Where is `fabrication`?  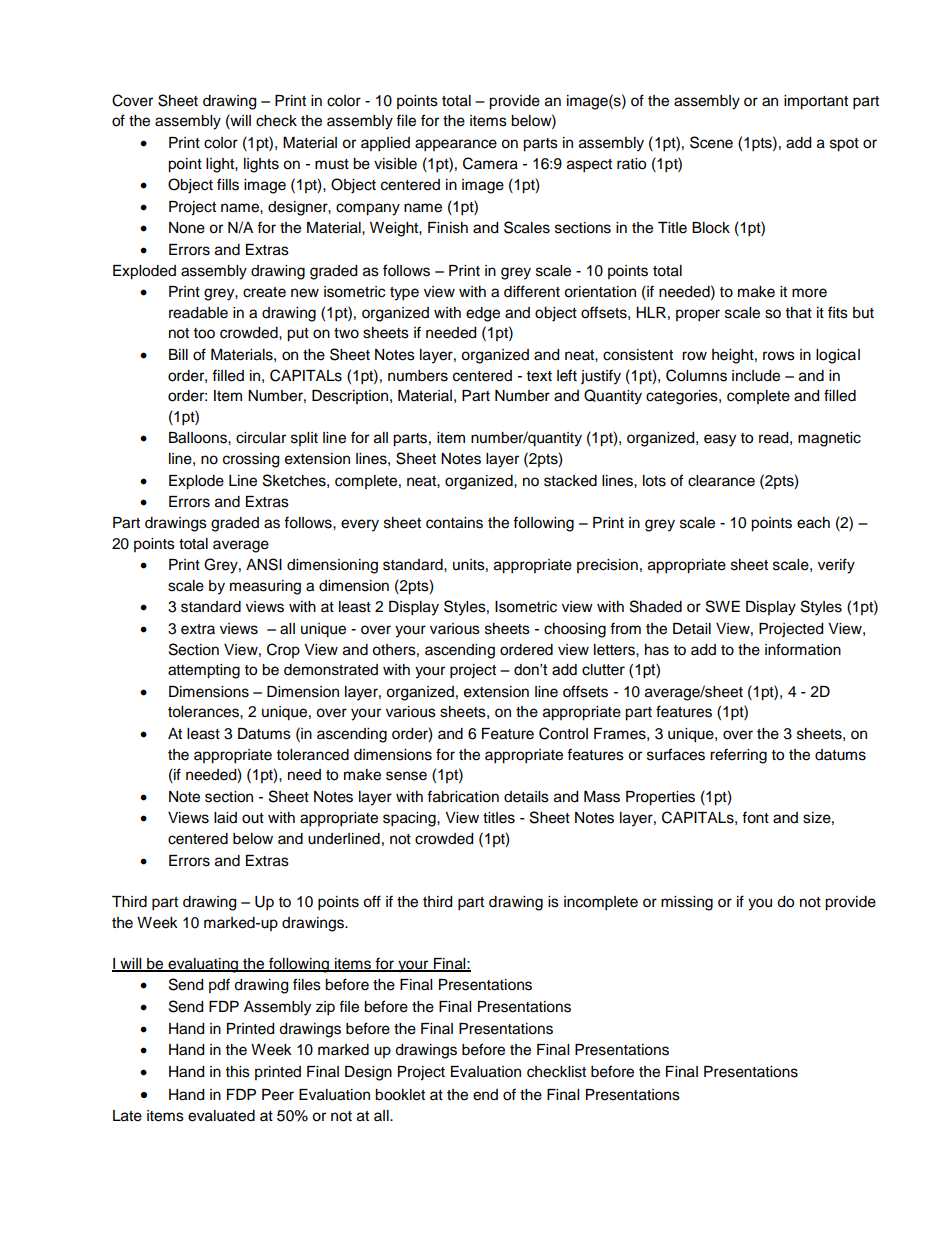 fabrication is located at coordinates (463, 796).
